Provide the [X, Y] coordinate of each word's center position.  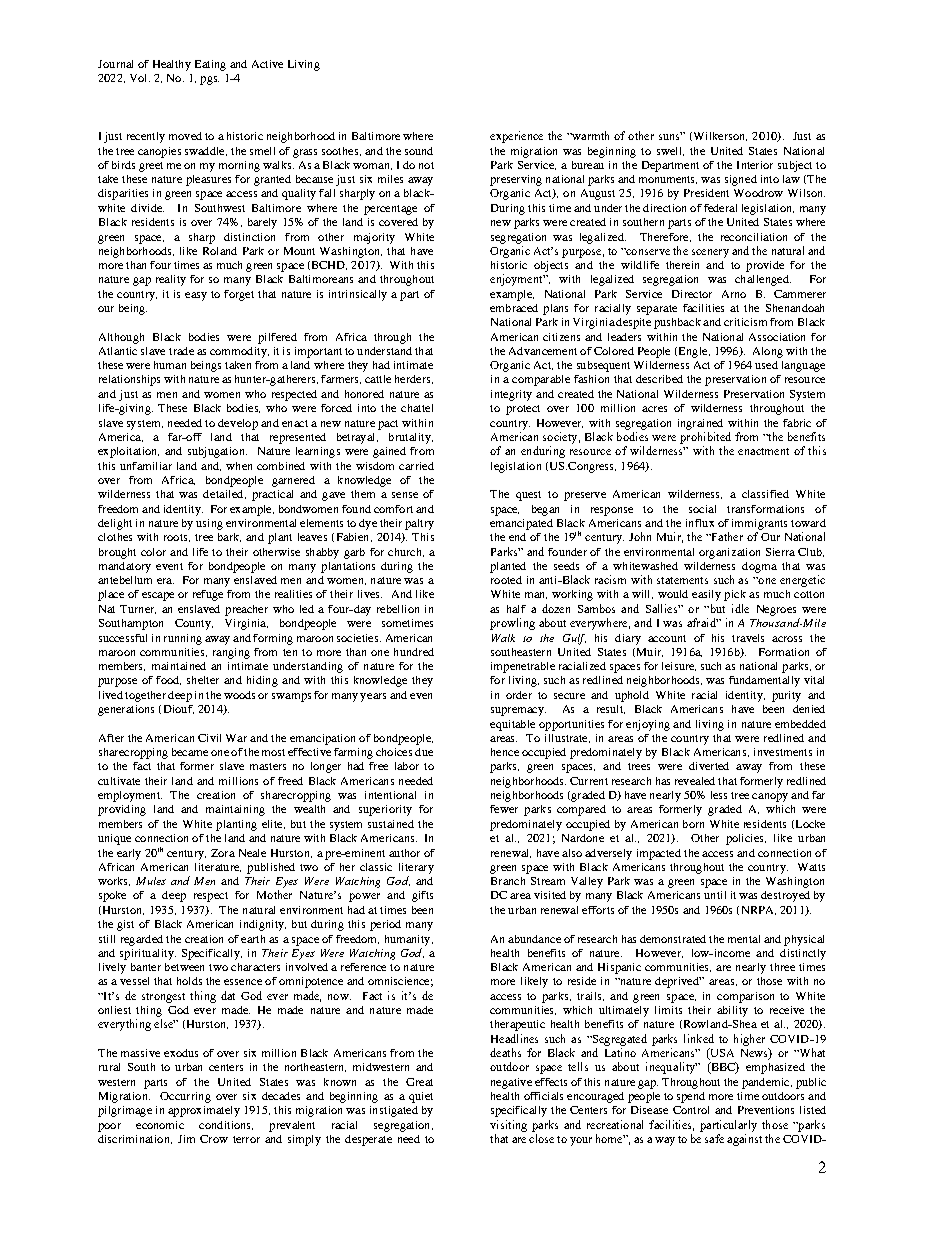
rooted [506, 580]
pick [735, 595]
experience [516, 137]
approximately [204, 1111]
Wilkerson [719, 136]
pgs [209, 80]
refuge [208, 595]
